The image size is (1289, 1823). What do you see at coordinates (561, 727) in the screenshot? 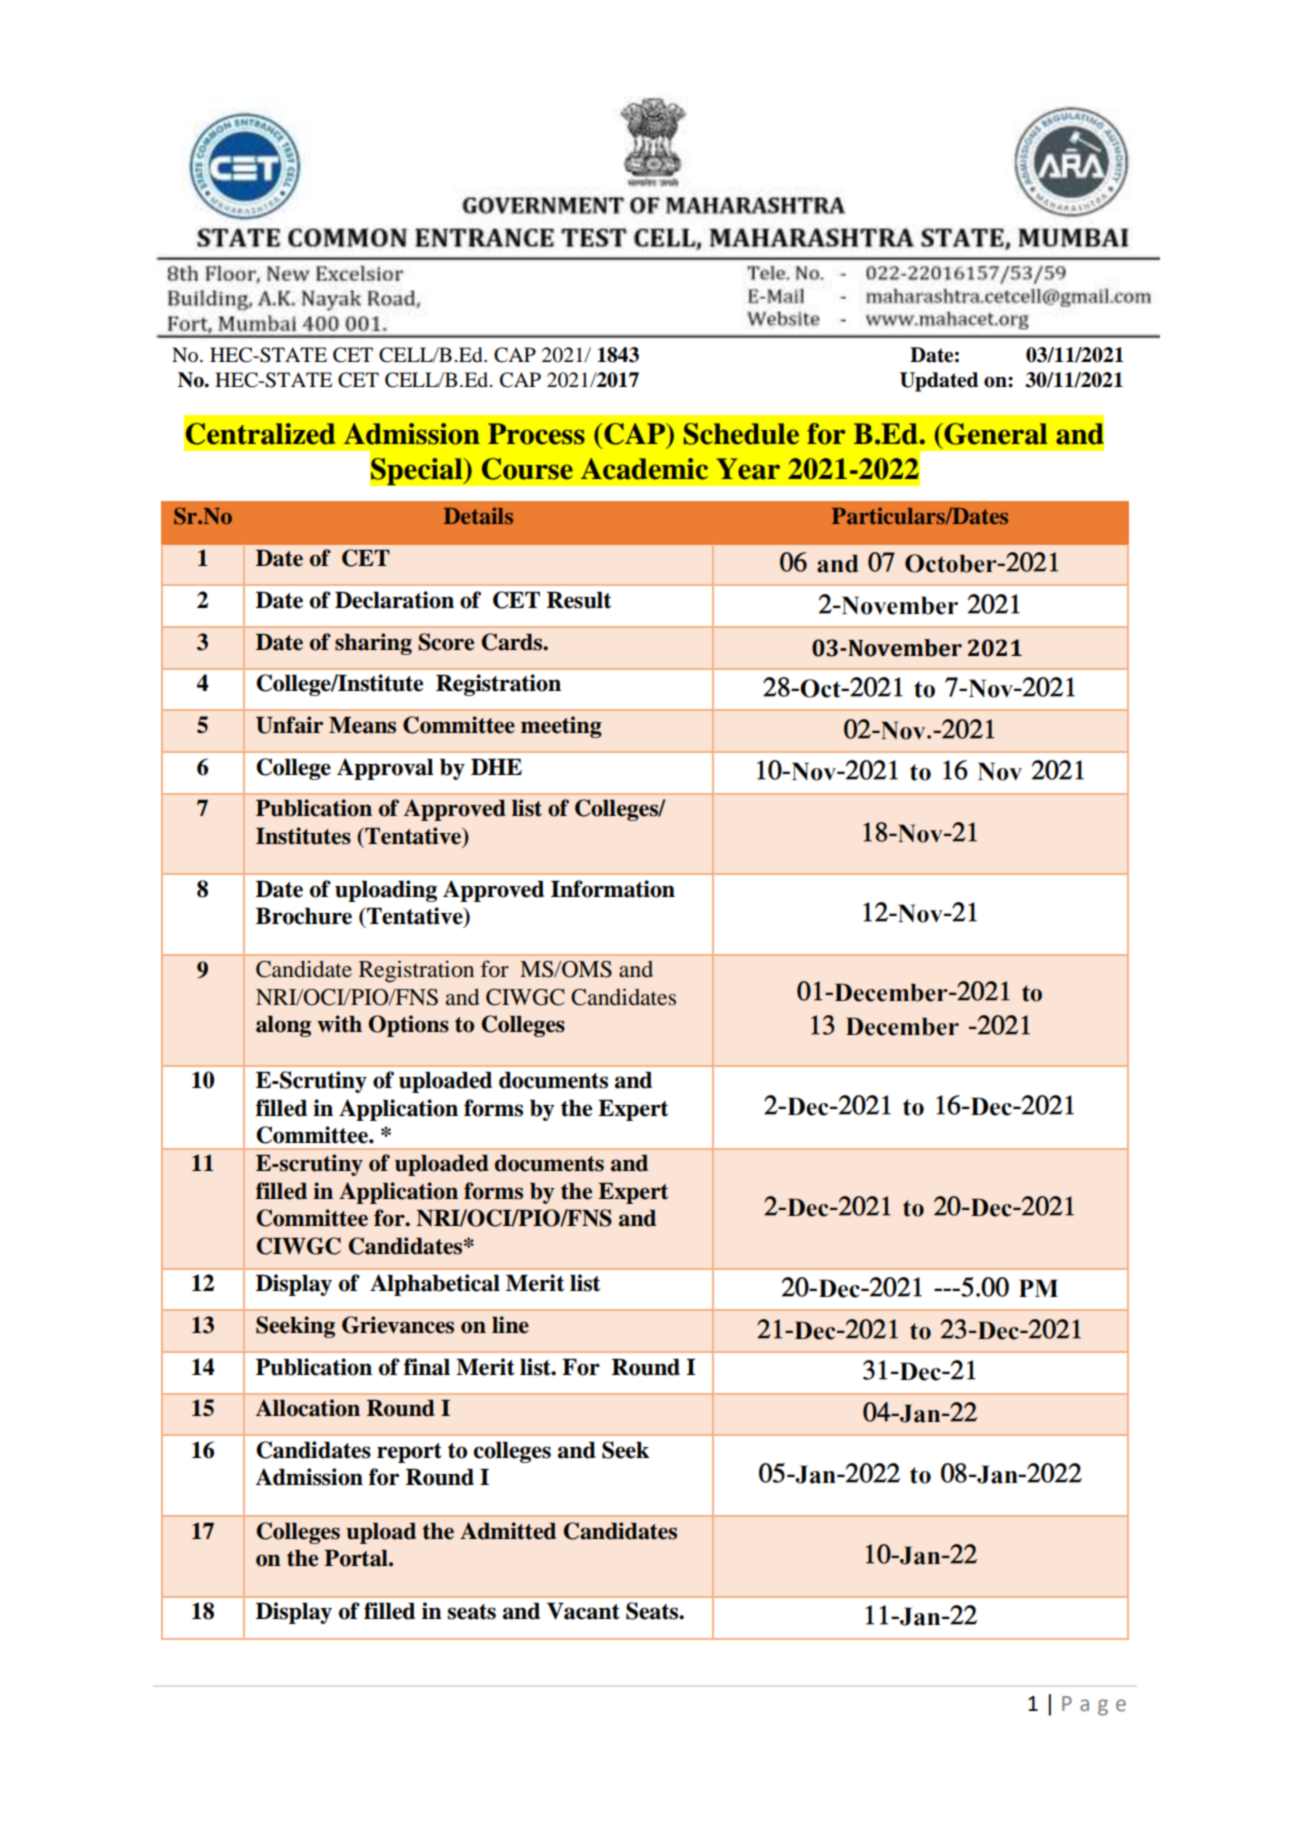
I see `meeting` at bounding box center [561, 727].
